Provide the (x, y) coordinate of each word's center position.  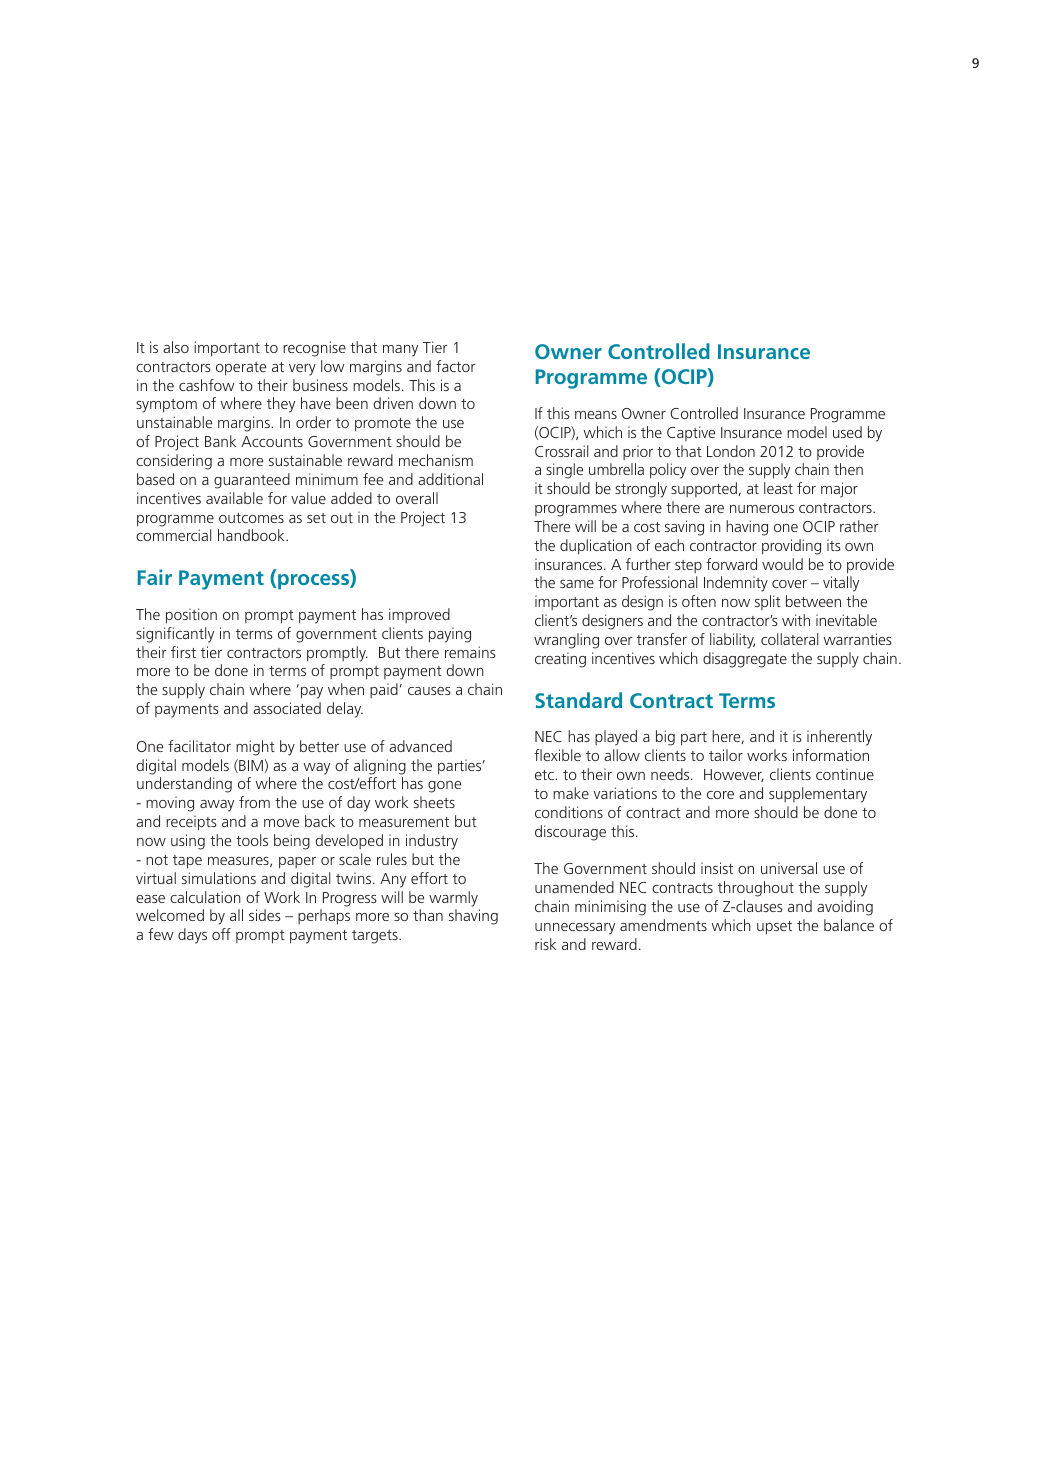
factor (455, 366)
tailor (726, 755)
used (847, 432)
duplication (596, 547)
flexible (557, 755)
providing (791, 547)
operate (241, 369)
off (221, 934)
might (255, 748)
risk (545, 944)
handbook (252, 535)
